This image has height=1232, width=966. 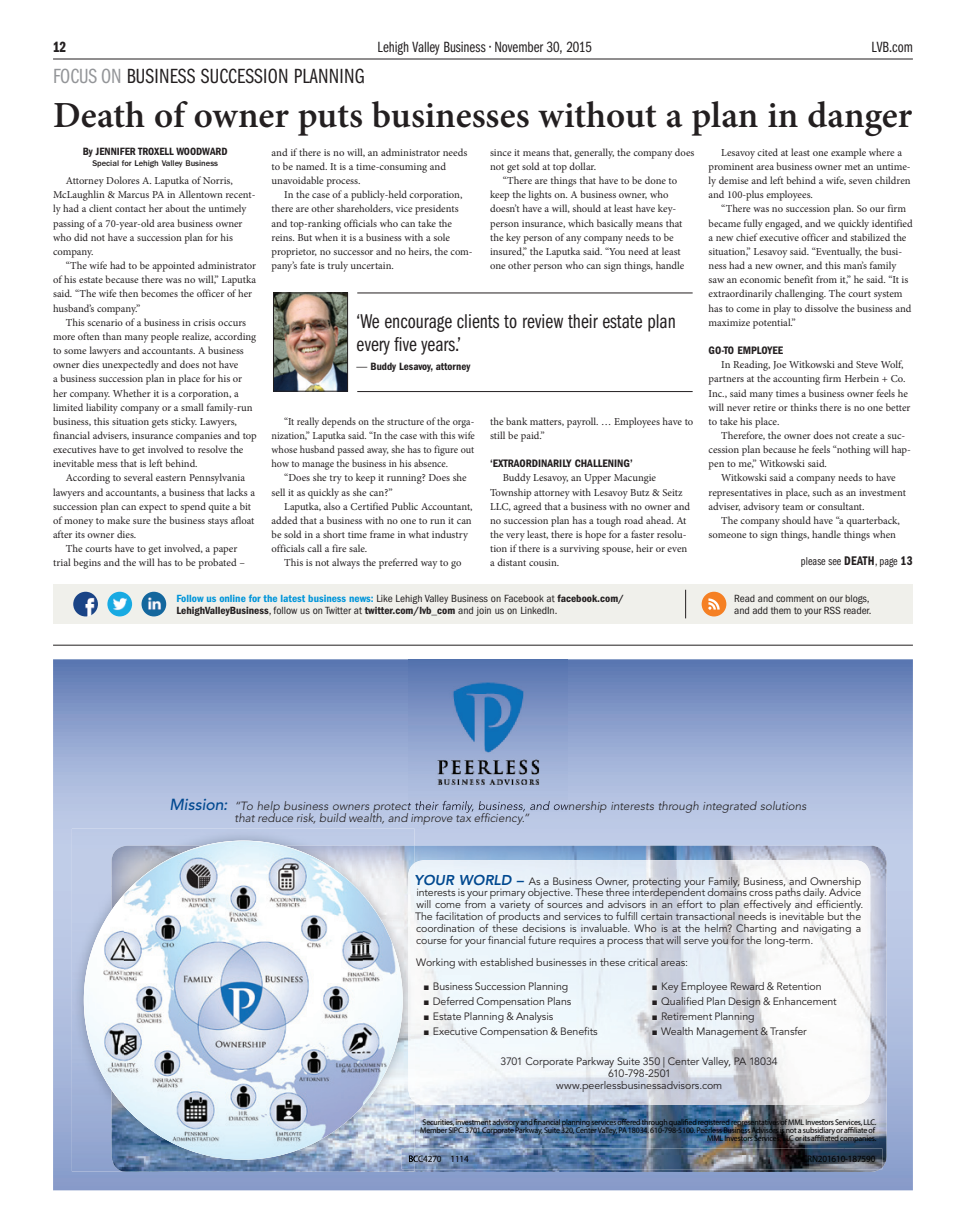 I want to click on play, so click(x=782, y=309).
